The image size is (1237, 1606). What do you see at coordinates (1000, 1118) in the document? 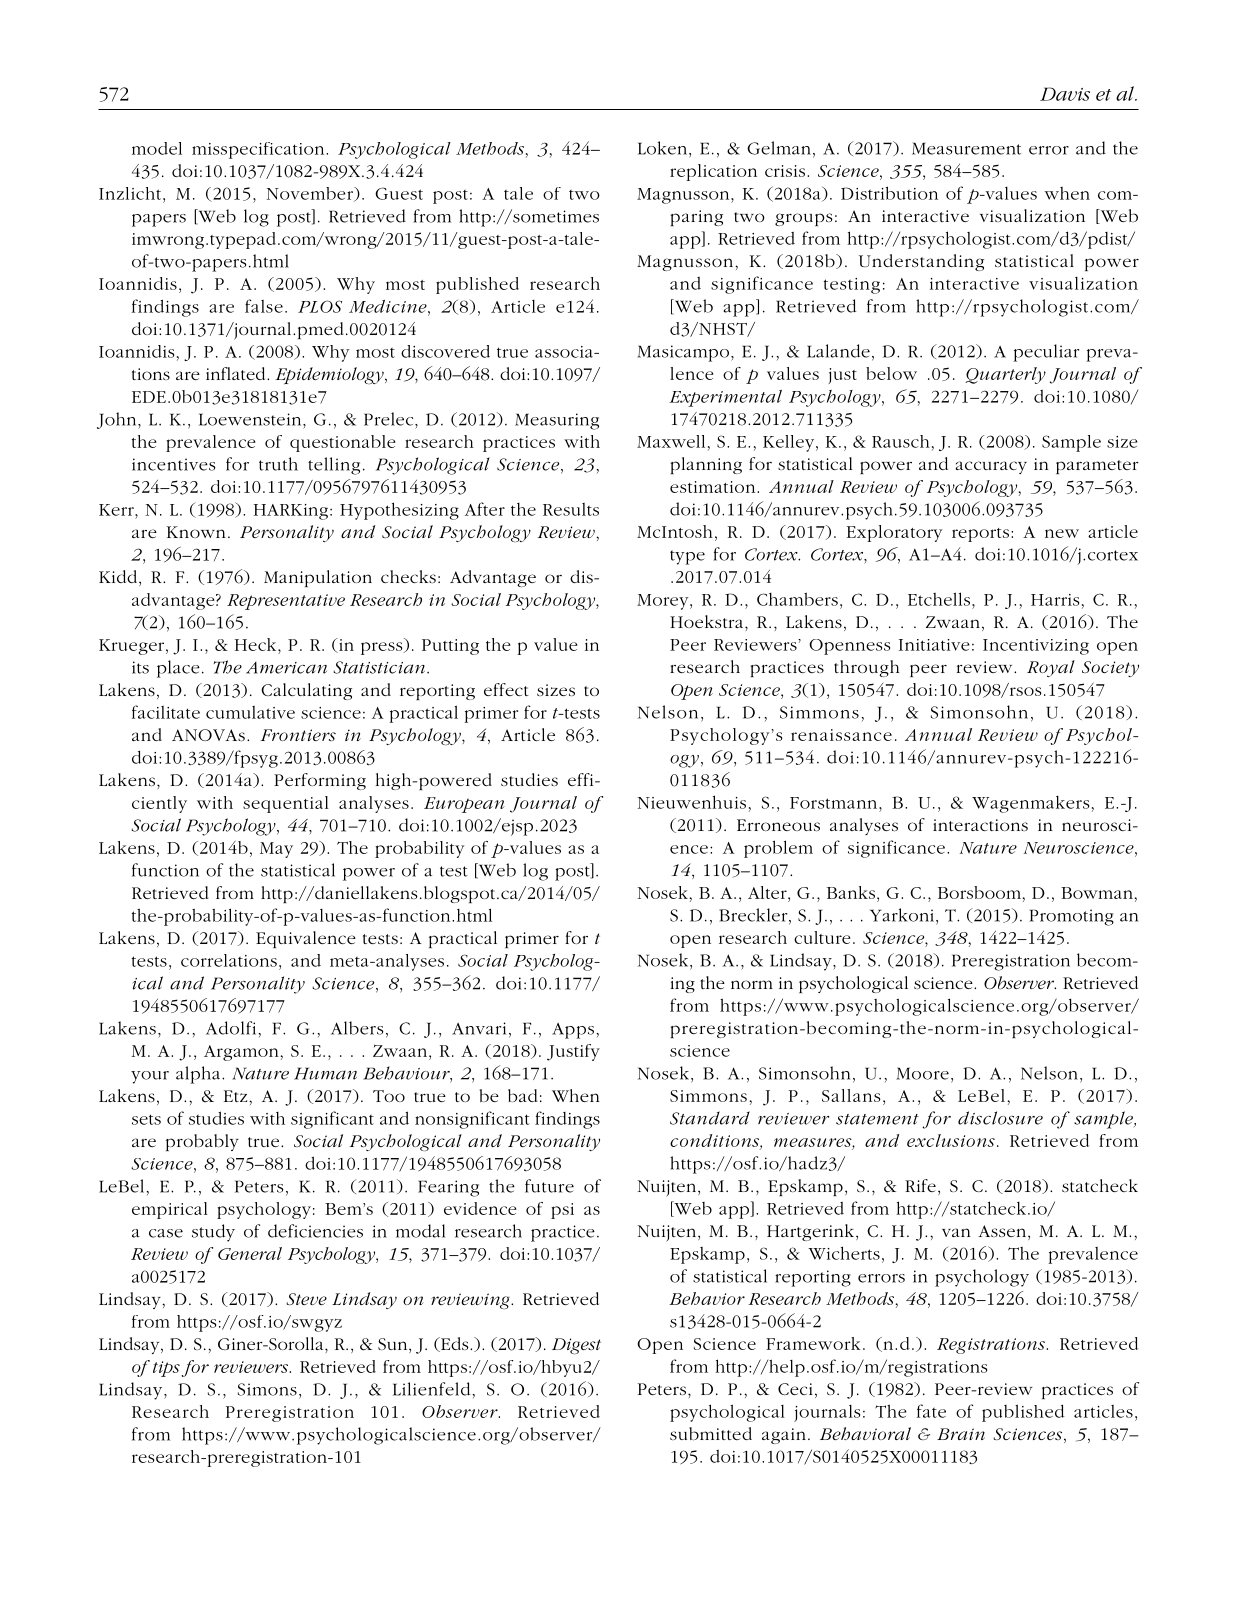
I see `disclosure` at bounding box center [1000, 1118].
